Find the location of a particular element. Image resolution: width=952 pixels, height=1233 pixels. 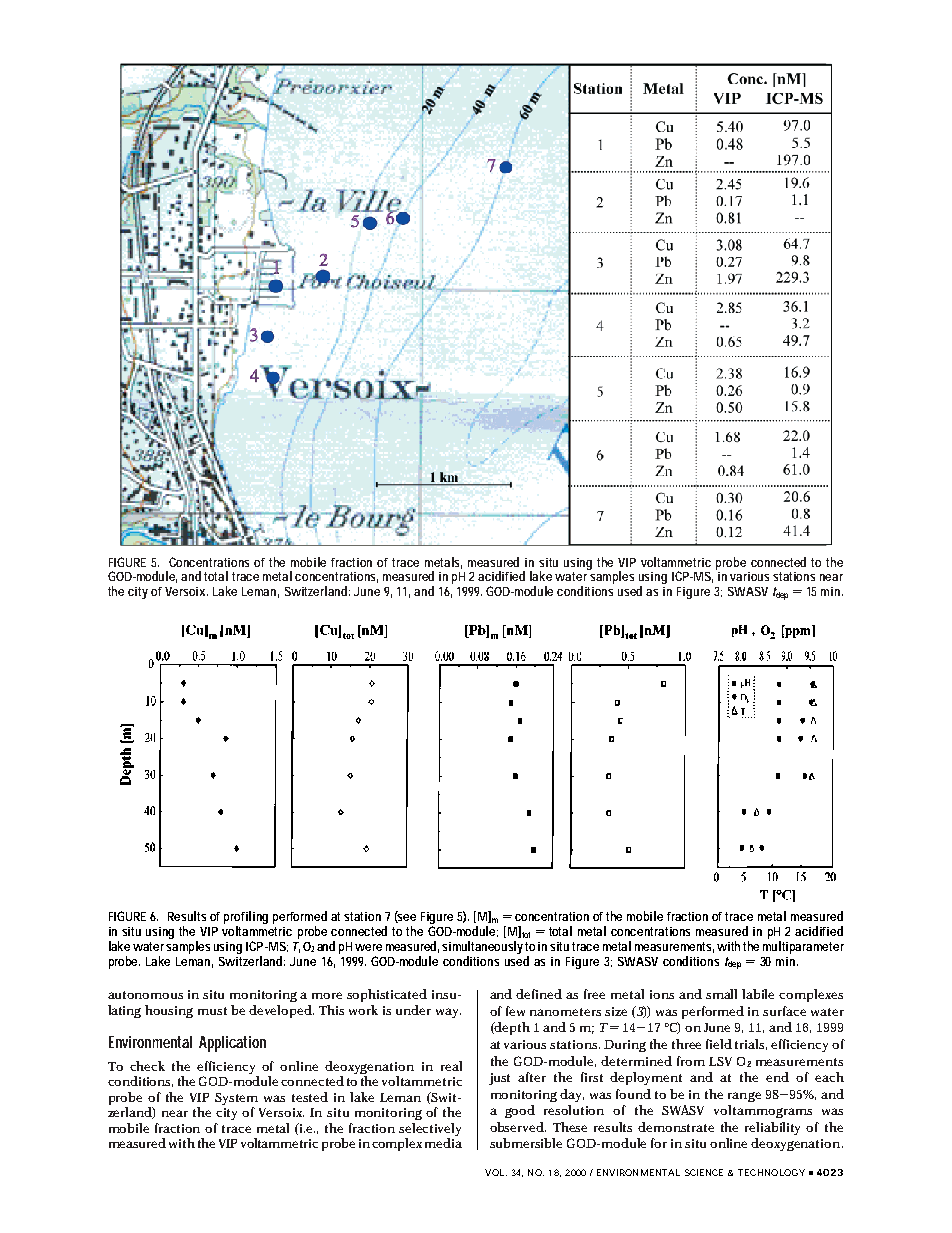

simultaneously is located at coordinates (484, 947).
